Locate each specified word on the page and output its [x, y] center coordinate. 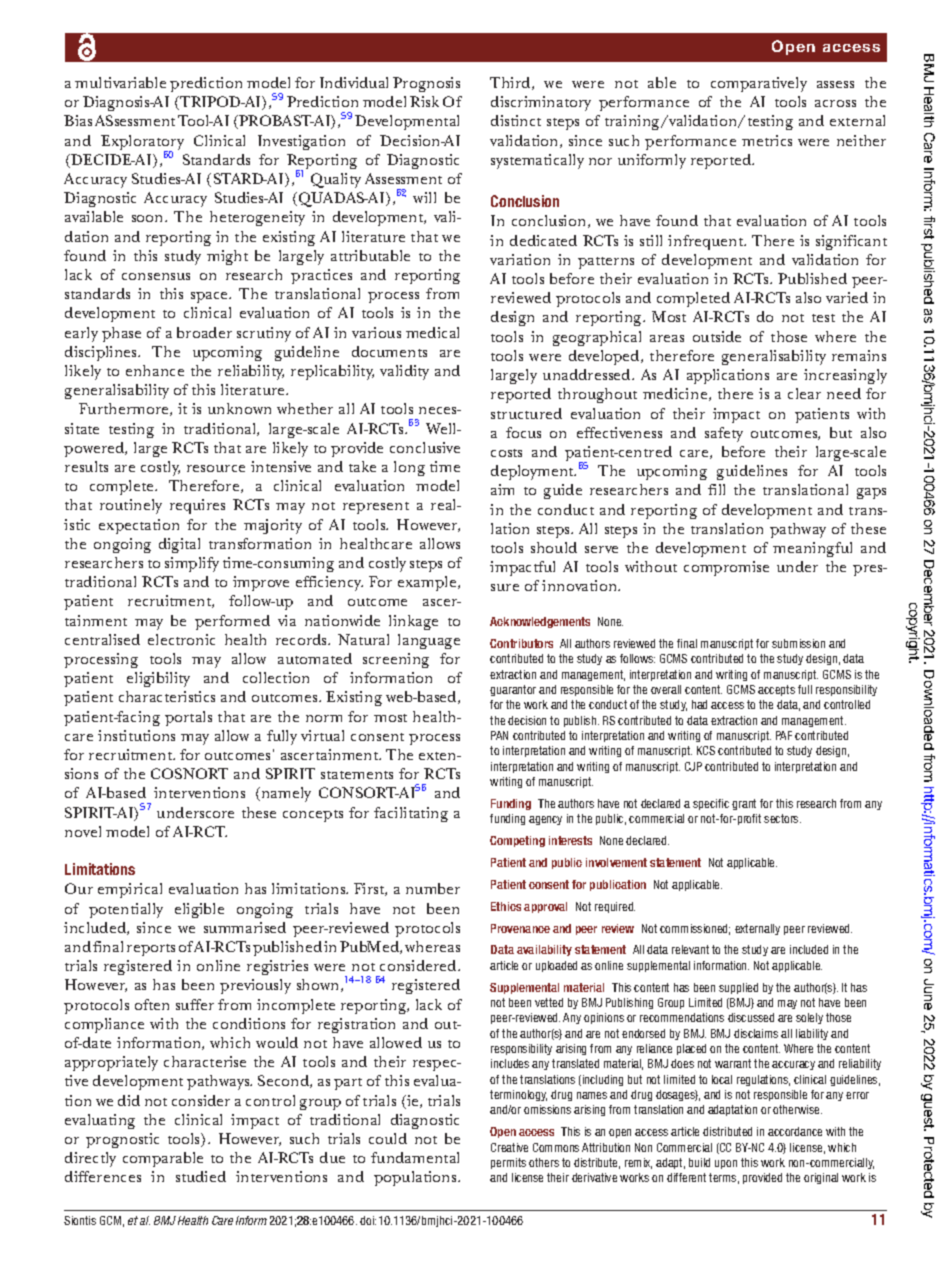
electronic [181, 639]
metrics [767, 140]
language [429, 641]
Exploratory [142, 144]
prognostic [122, 1140]
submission [798, 643]
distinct [516, 120]
